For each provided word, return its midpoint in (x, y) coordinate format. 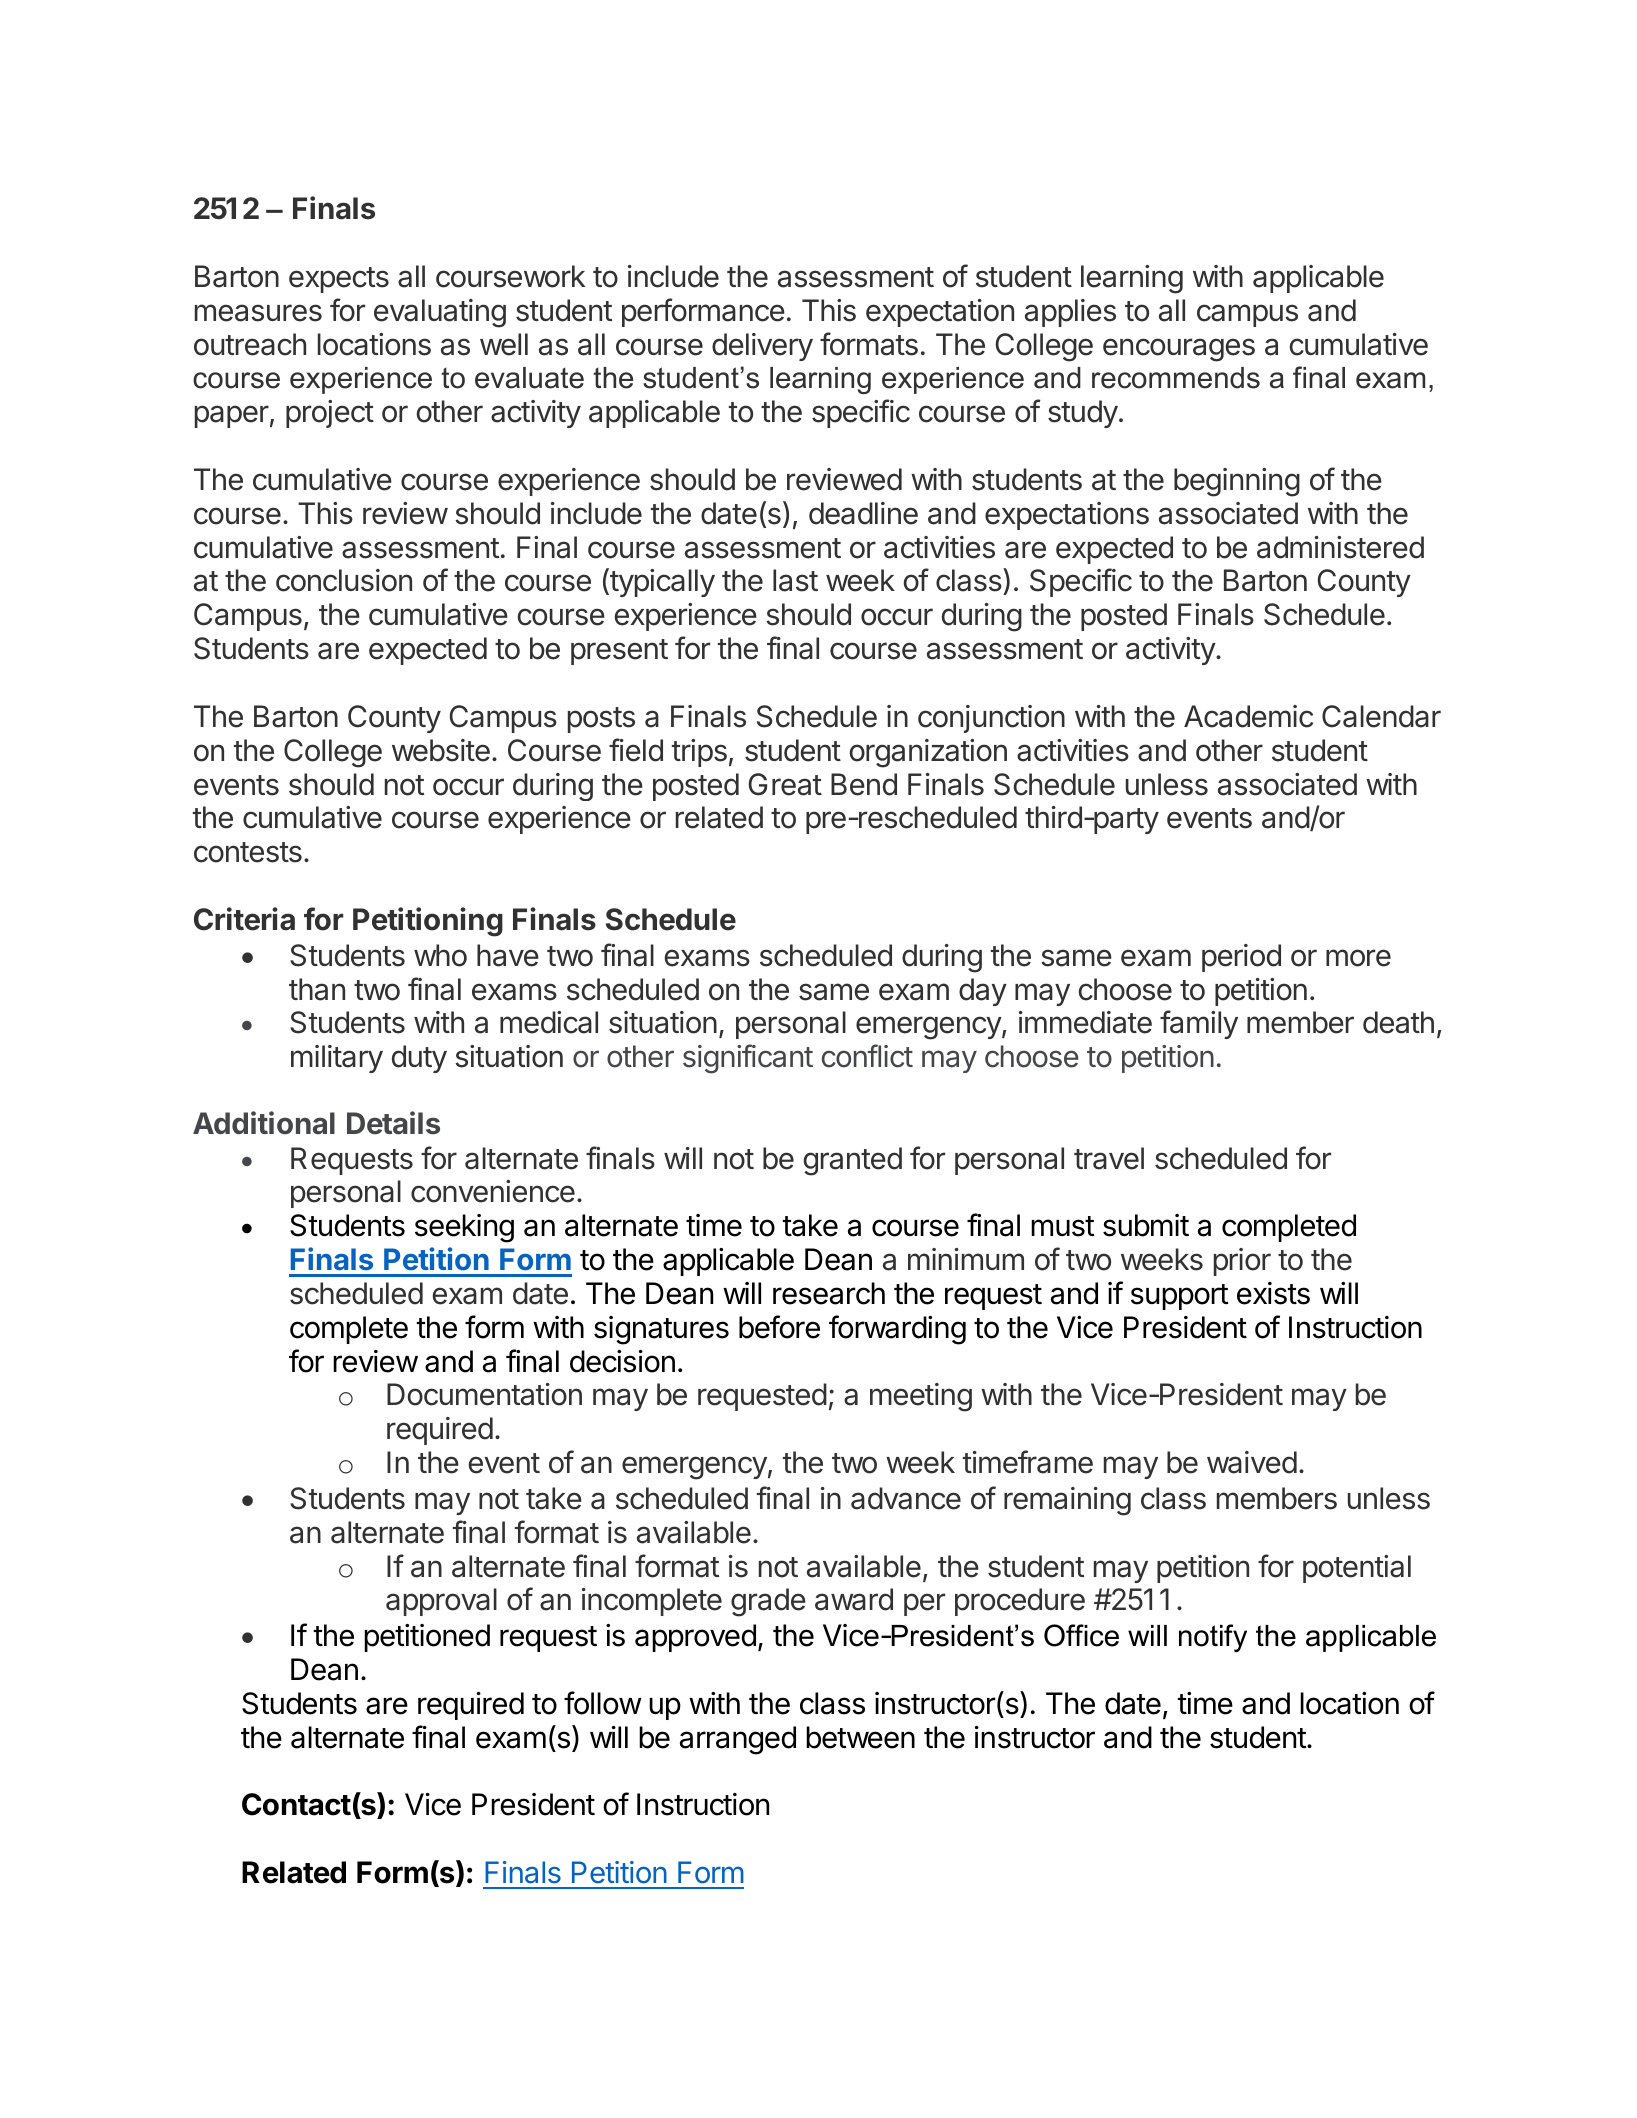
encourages (1179, 350)
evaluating (440, 313)
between (860, 1737)
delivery (762, 347)
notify (1213, 1638)
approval (441, 1602)
